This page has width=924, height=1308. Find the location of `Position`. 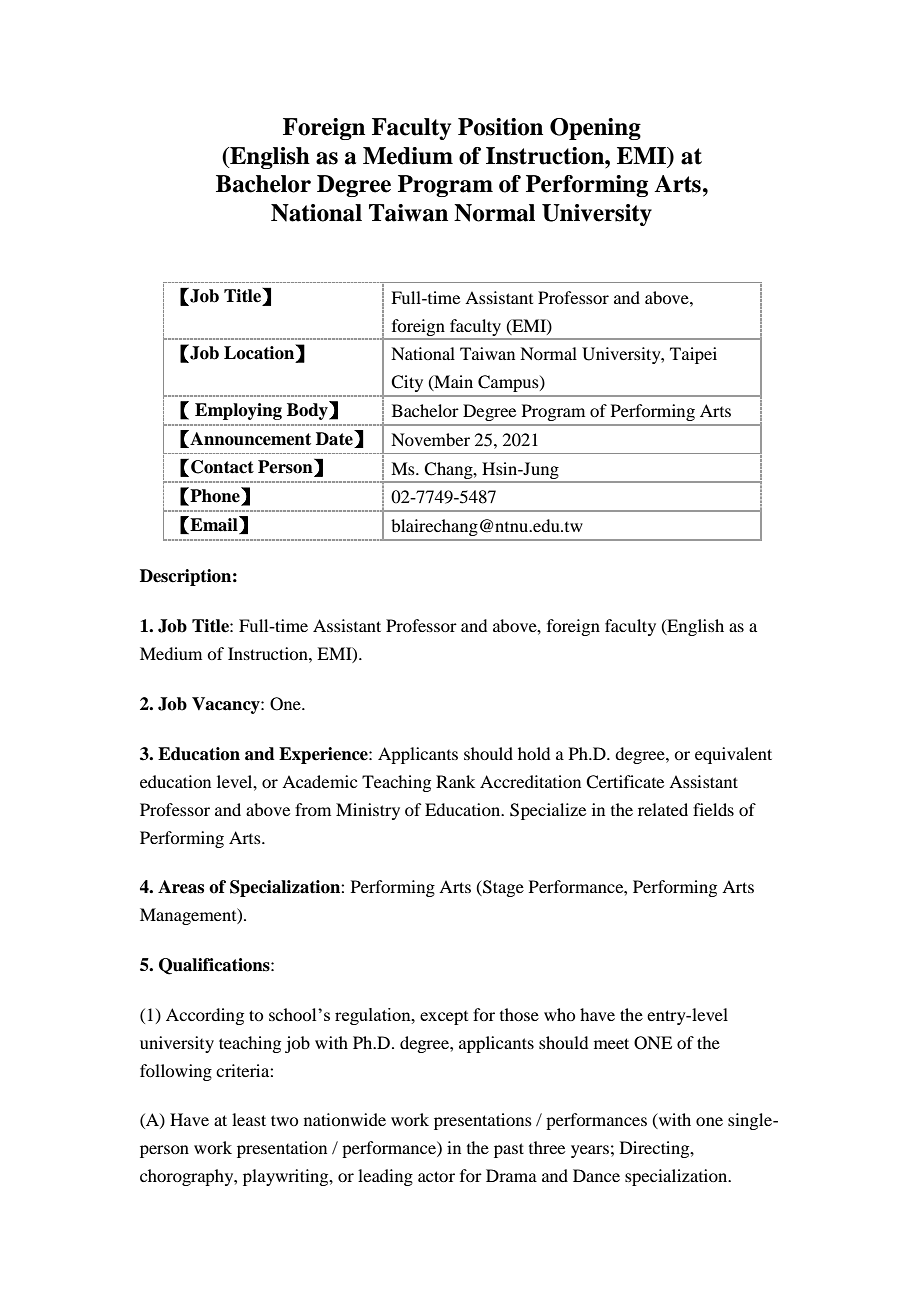

Position is located at coordinates (500, 127).
